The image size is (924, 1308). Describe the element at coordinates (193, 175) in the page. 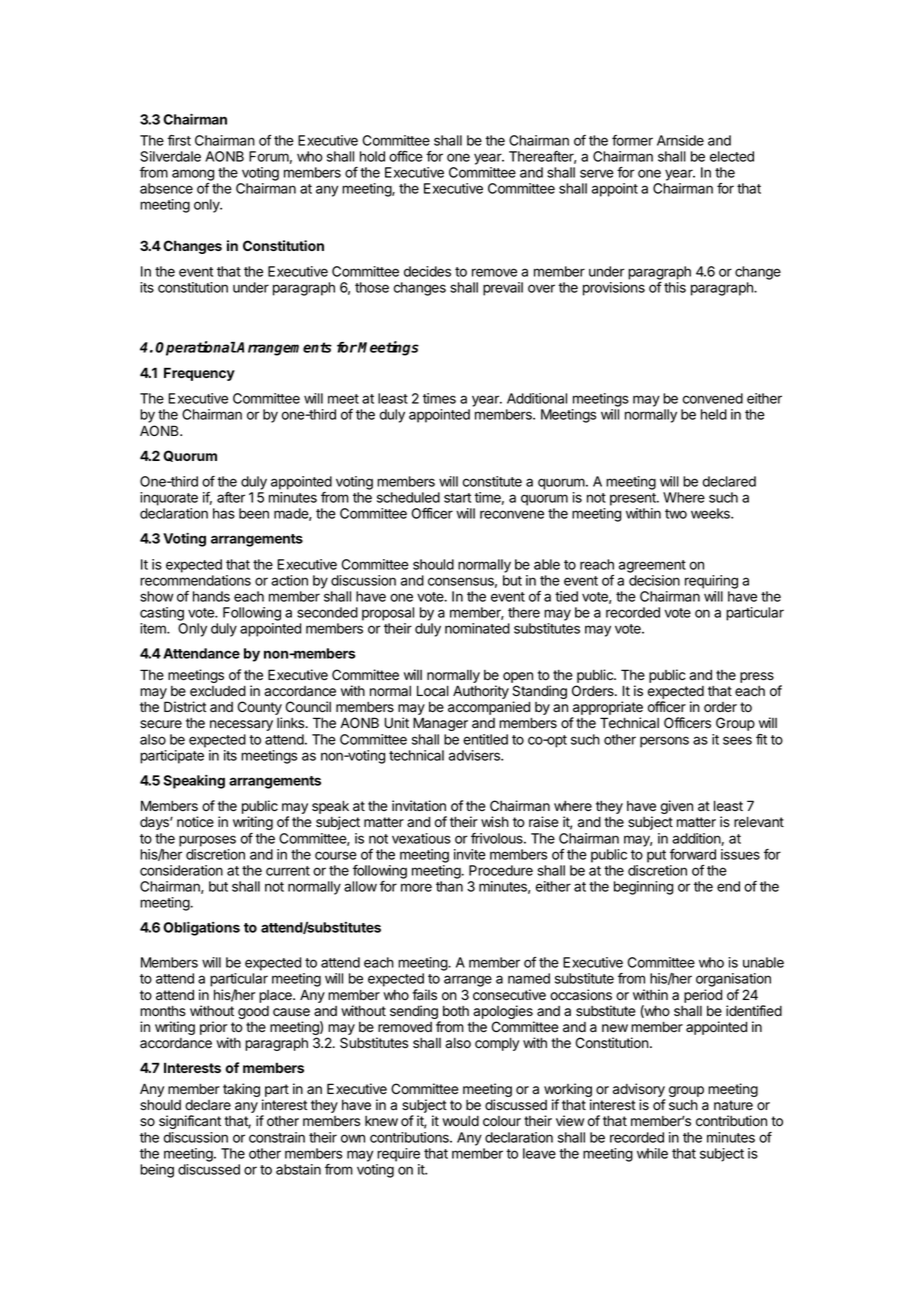

I see `among` at that location.
